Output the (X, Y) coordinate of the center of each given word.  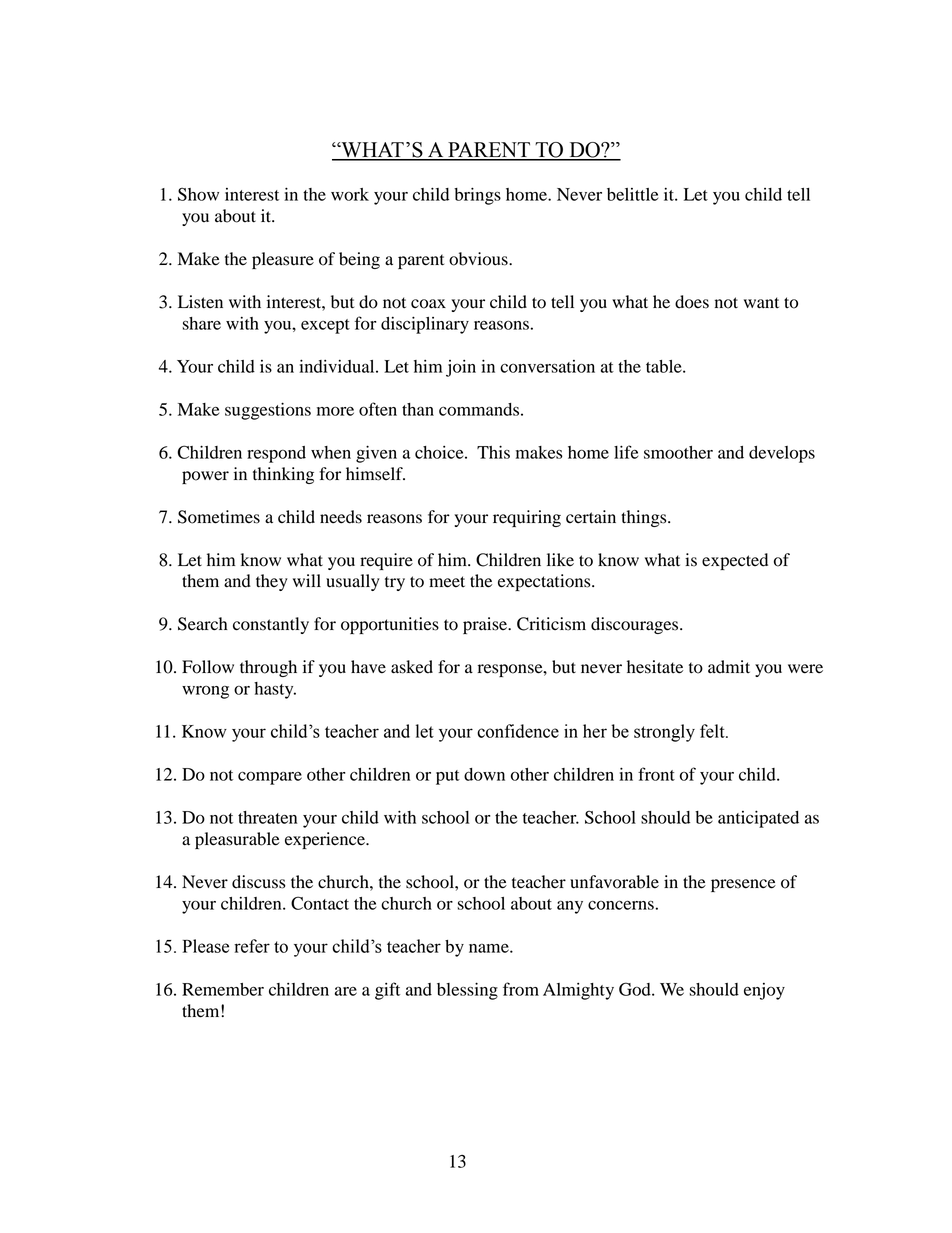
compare (270, 778)
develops (782, 454)
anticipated (758, 819)
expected (735, 561)
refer (252, 946)
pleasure (283, 260)
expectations (545, 582)
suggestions (268, 411)
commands (479, 409)
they (272, 582)
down (484, 774)
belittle (632, 194)
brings (477, 196)
